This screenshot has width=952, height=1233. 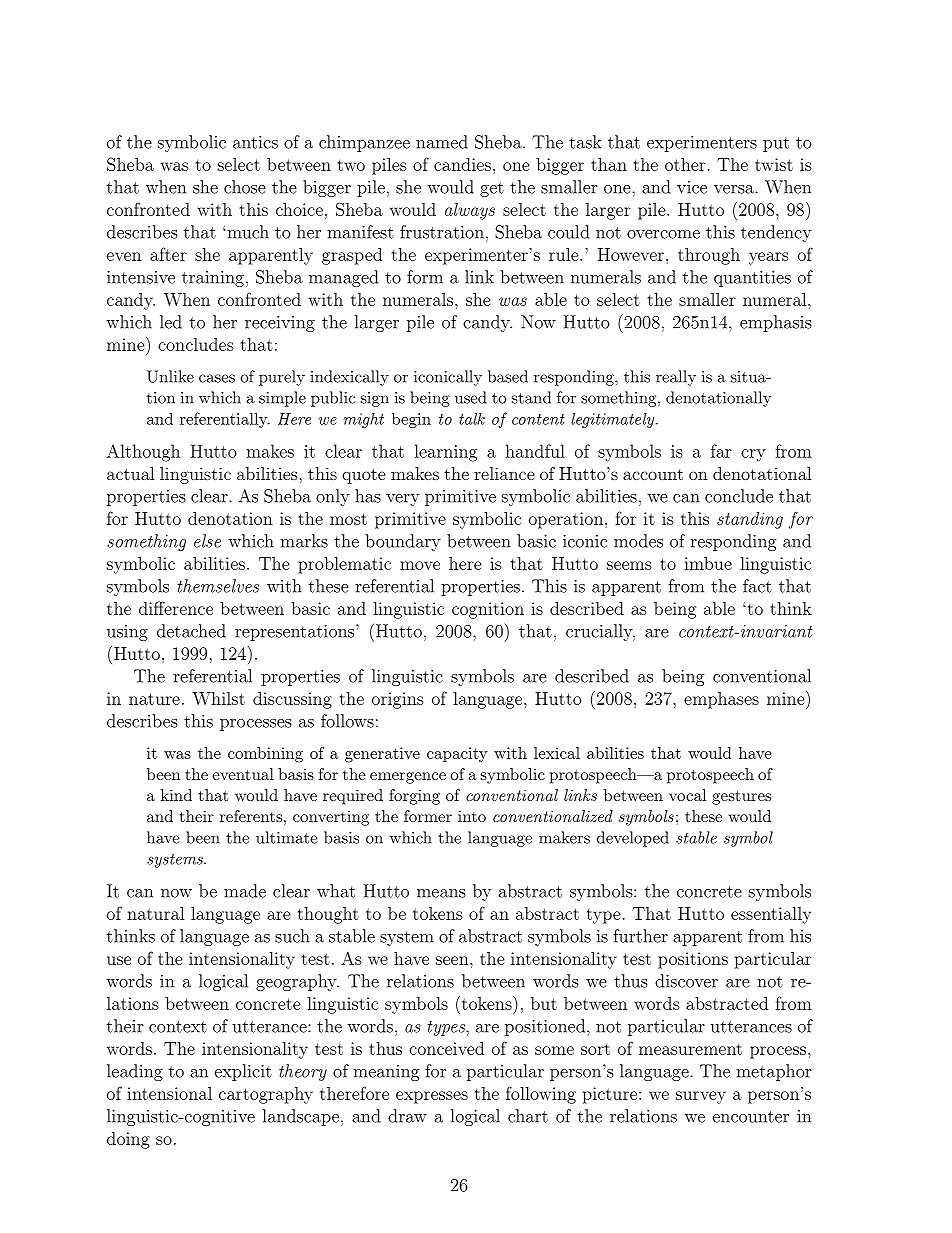 What do you see at coordinates (701, 1097) in the screenshot?
I see `survey` at bounding box center [701, 1097].
